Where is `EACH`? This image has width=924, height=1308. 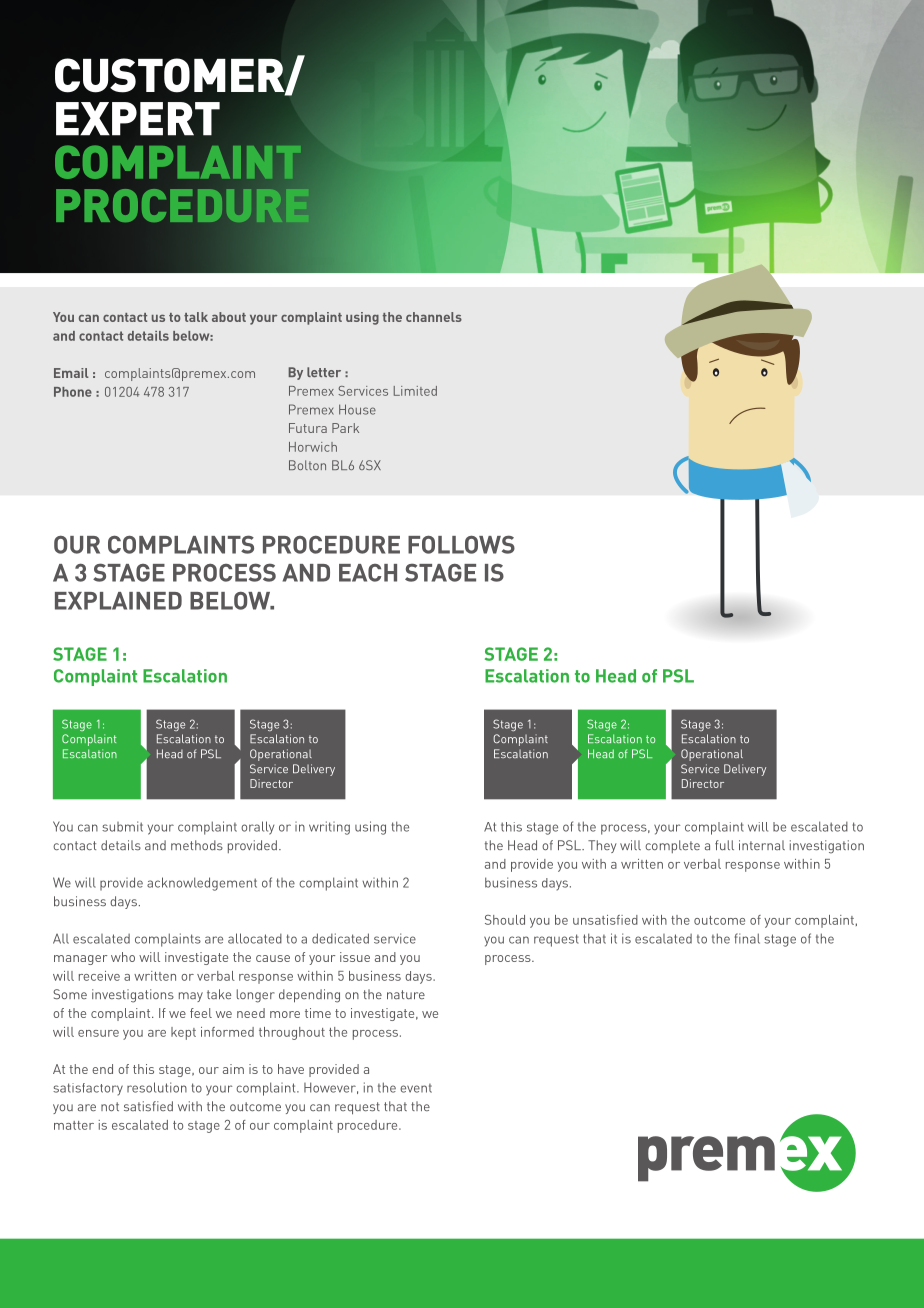 EACH is located at coordinates (368, 573).
